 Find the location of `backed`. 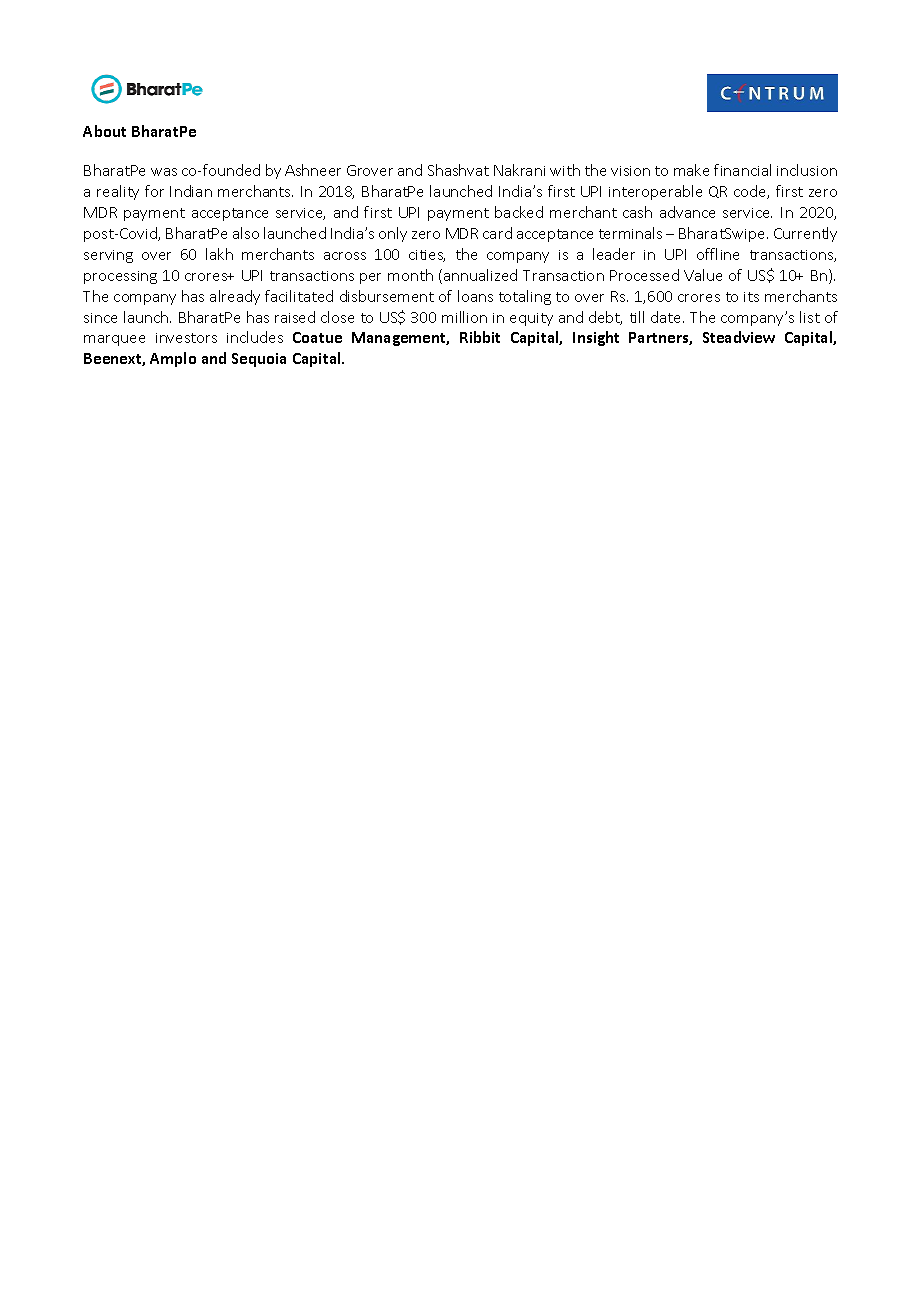

backed is located at coordinates (519, 212).
